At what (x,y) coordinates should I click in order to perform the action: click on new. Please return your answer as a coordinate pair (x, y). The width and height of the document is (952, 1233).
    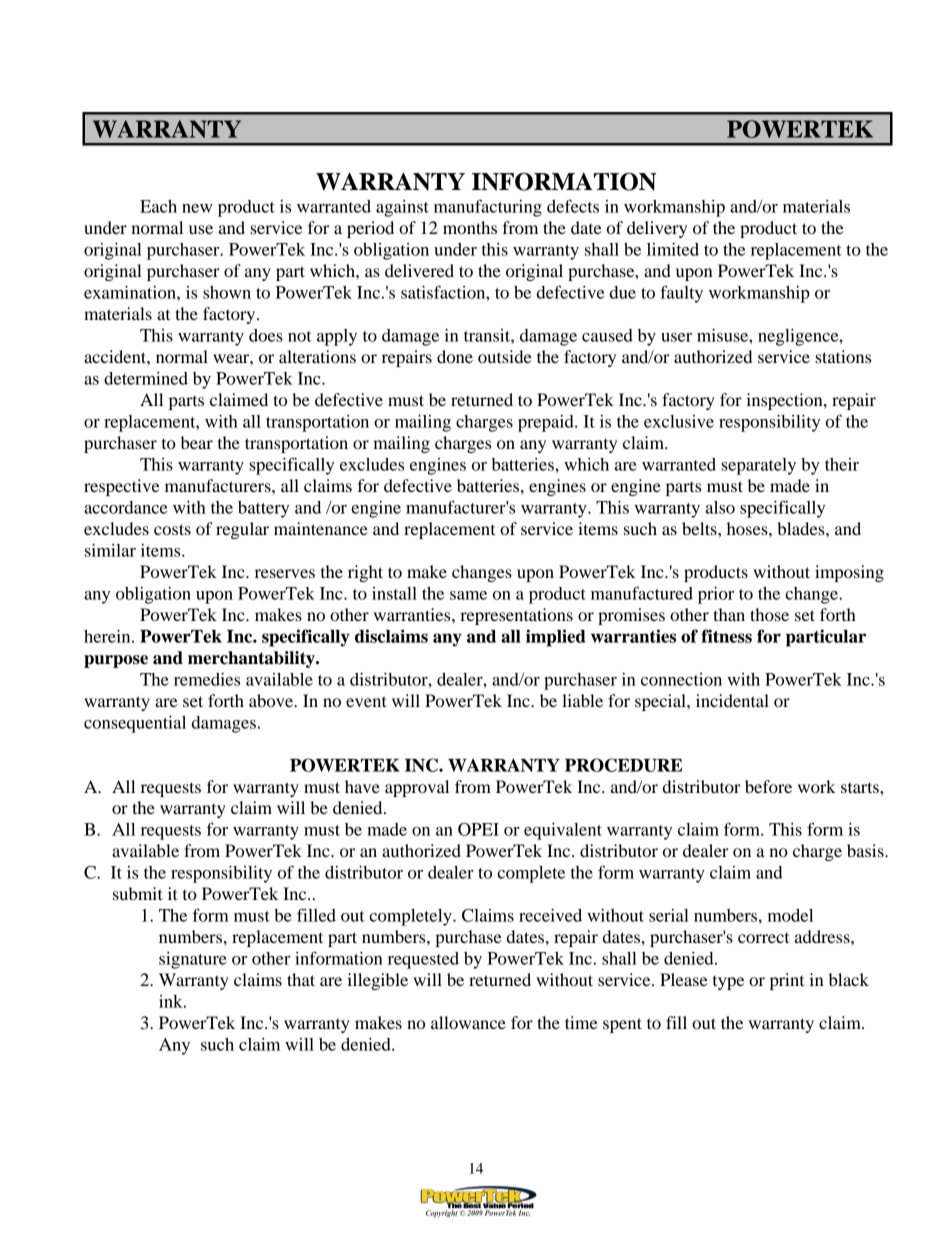
    Looking at the image, I should click on (197, 208).
